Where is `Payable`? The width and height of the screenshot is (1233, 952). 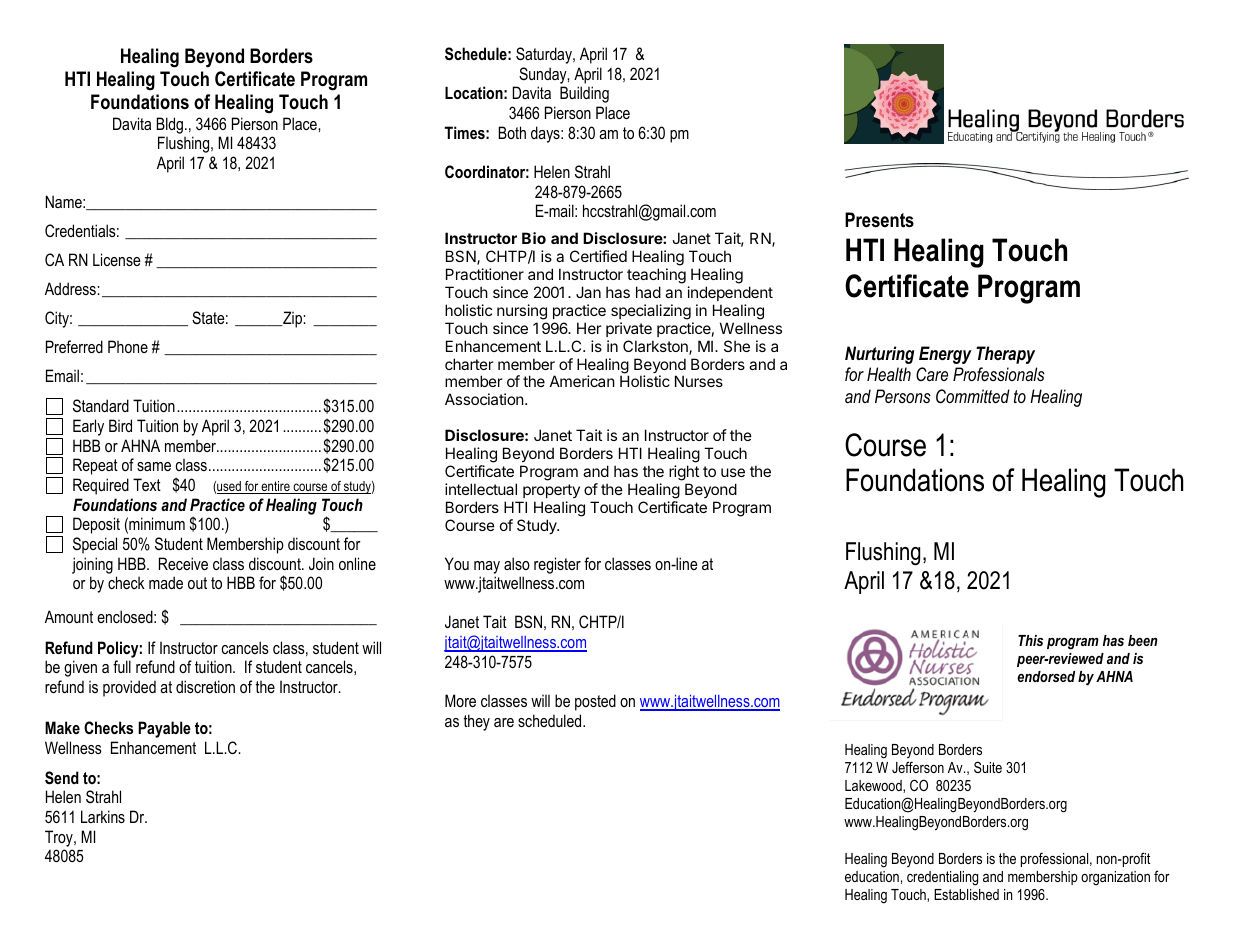
Payable is located at coordinates (164, 729).
